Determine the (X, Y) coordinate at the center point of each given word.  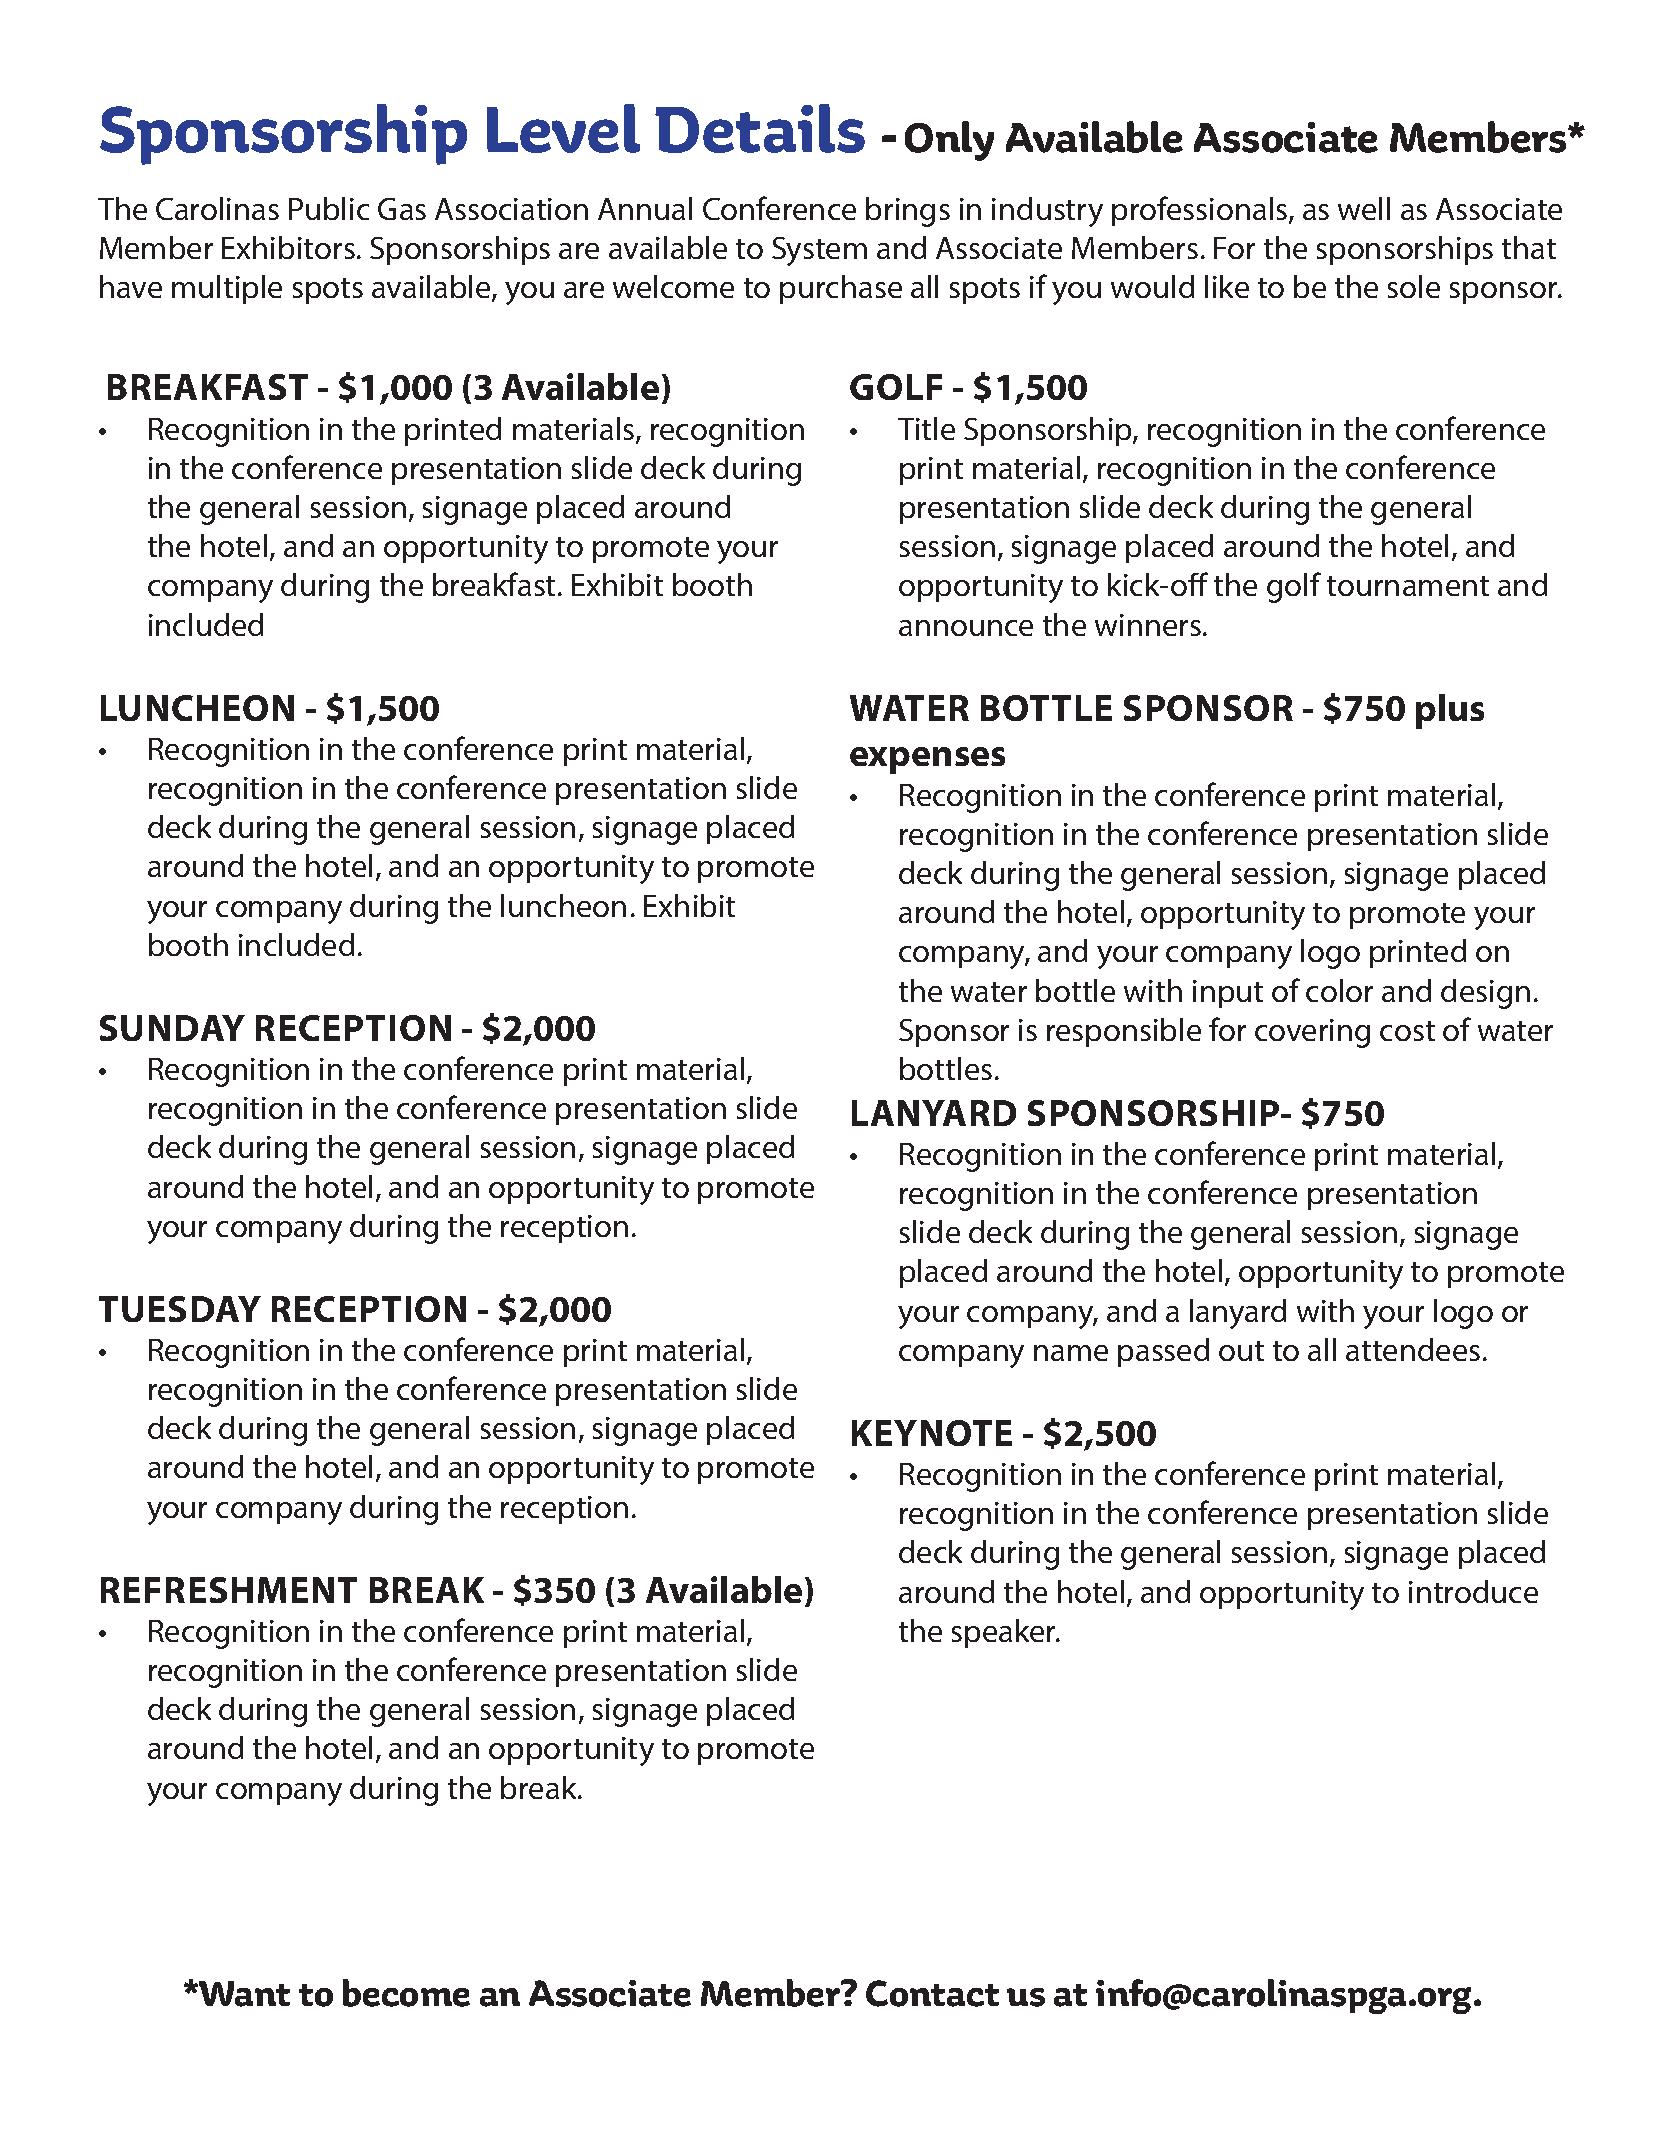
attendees (1413, 1349)
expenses (927, 760)
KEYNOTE (932, 1433)
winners (1148, 625)
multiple (227, 289)
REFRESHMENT (229, 1590)
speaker (1005, 1633)
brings (908, 212)
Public (329, 208)
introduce (1473, 1591)
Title (926, 428)
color (1339, 990)
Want (243, 1994)
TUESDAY (180, 1309)
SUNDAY (172, 1028)
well (1364, 208)
